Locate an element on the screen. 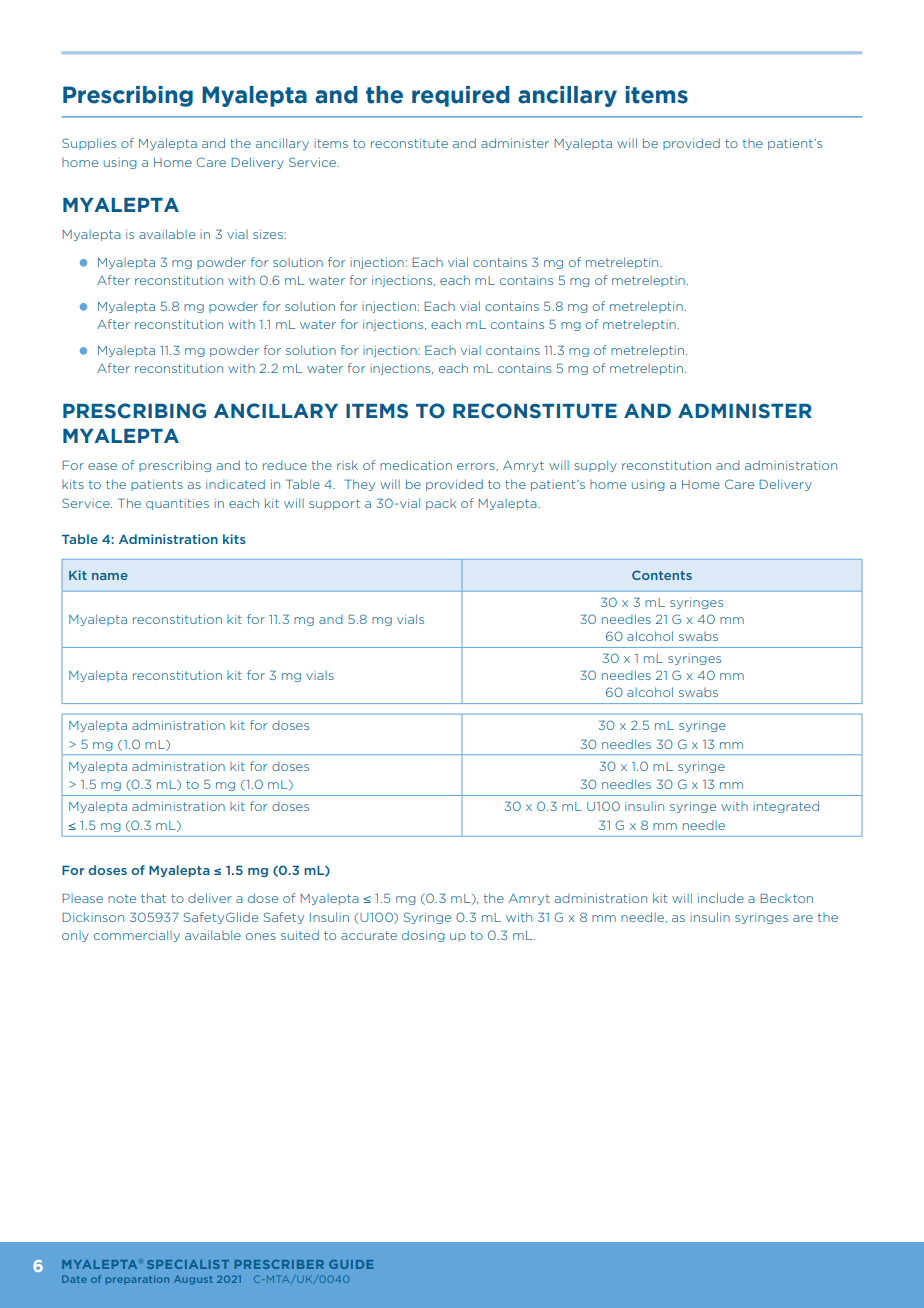 Image resolution: width=924 pixels, height=1308 pixels. Supplies is located at coordinates (89, 144).
